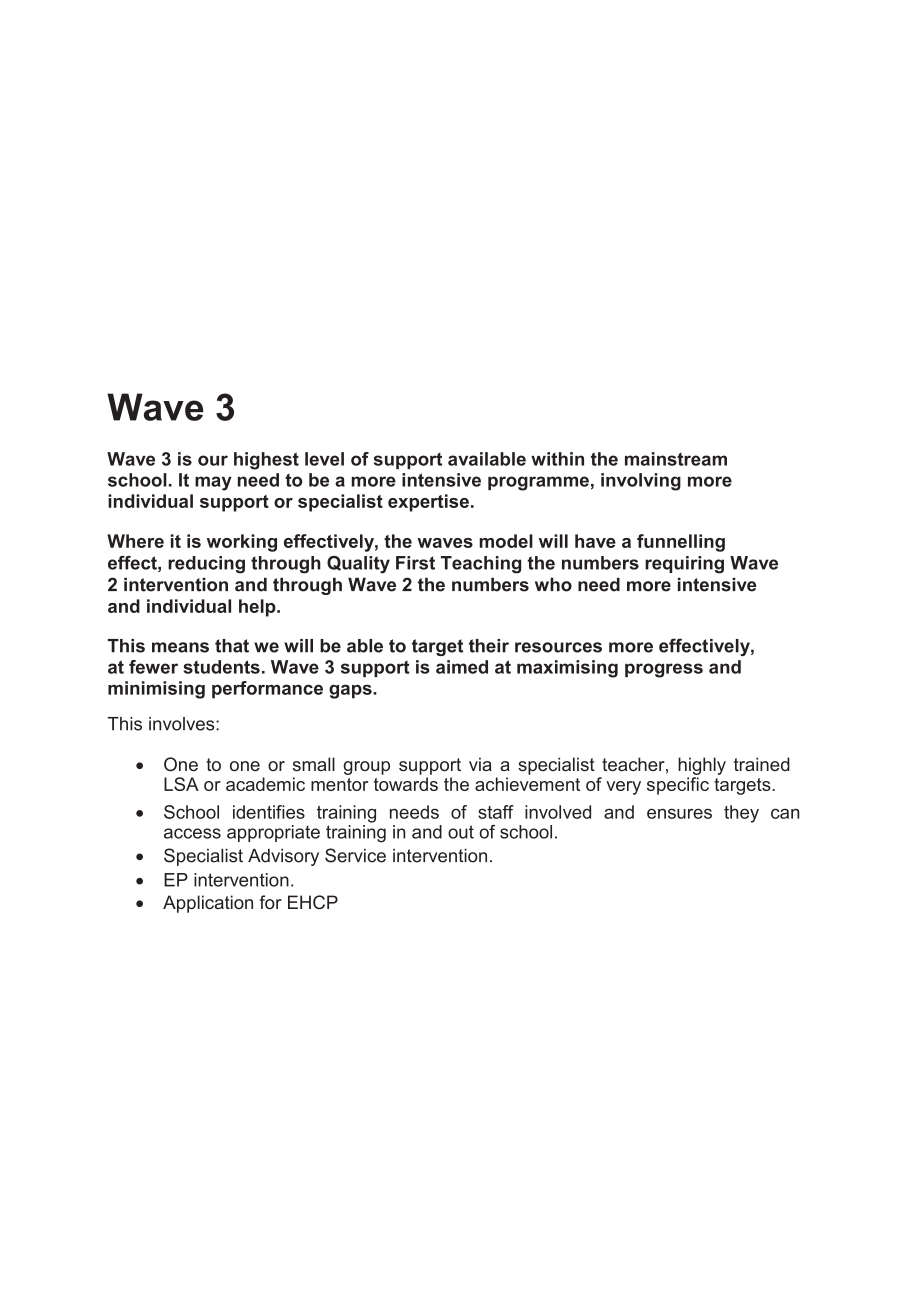  I want to click on may, so click(213, 483).
